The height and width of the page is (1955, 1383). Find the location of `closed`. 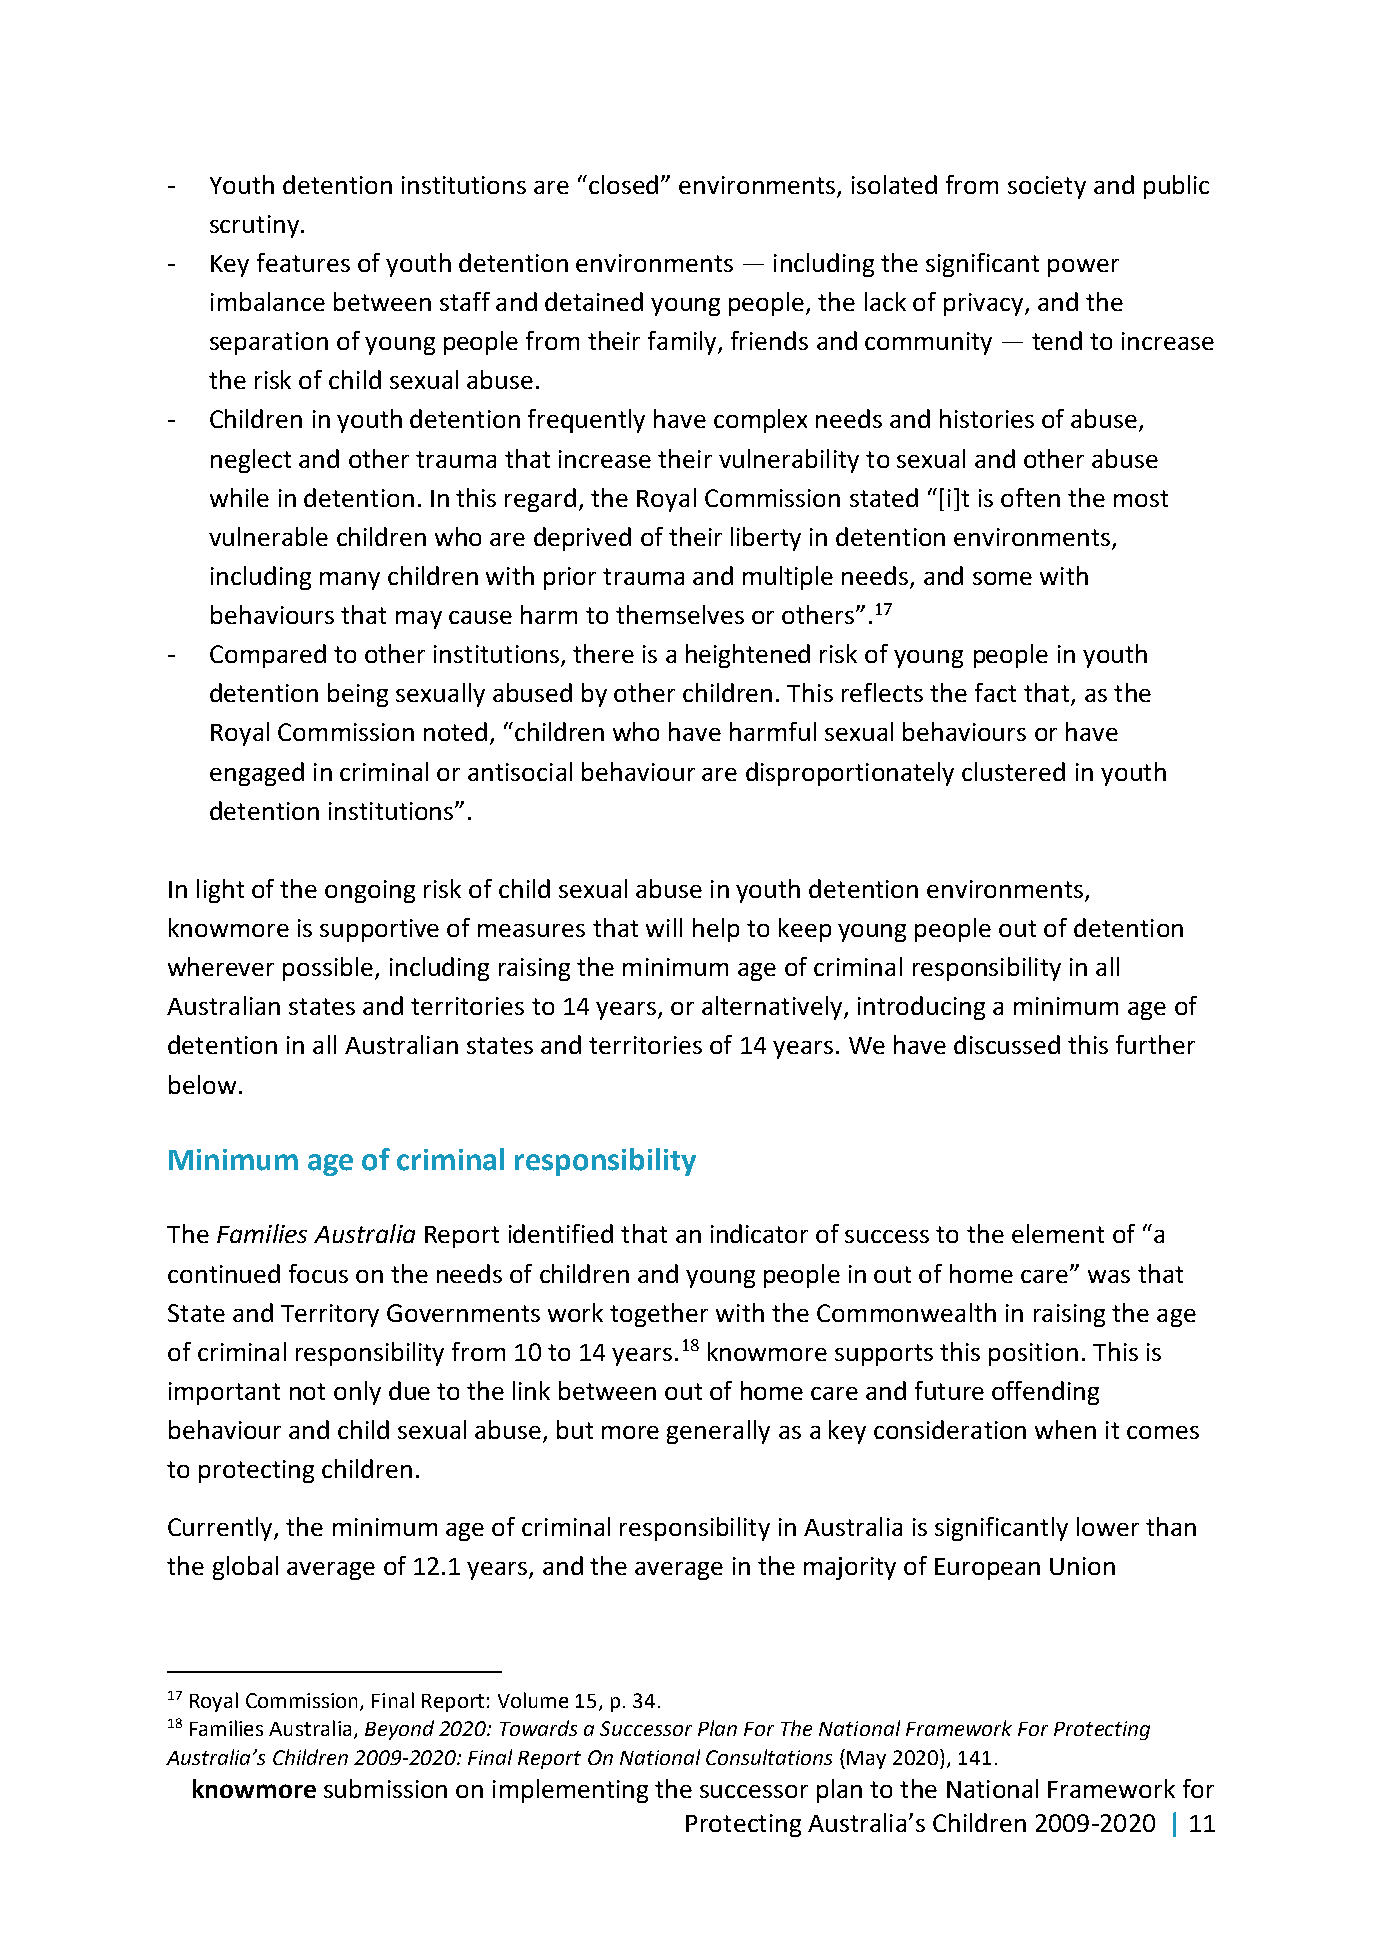

closed is located at coordinates (623, 184).
